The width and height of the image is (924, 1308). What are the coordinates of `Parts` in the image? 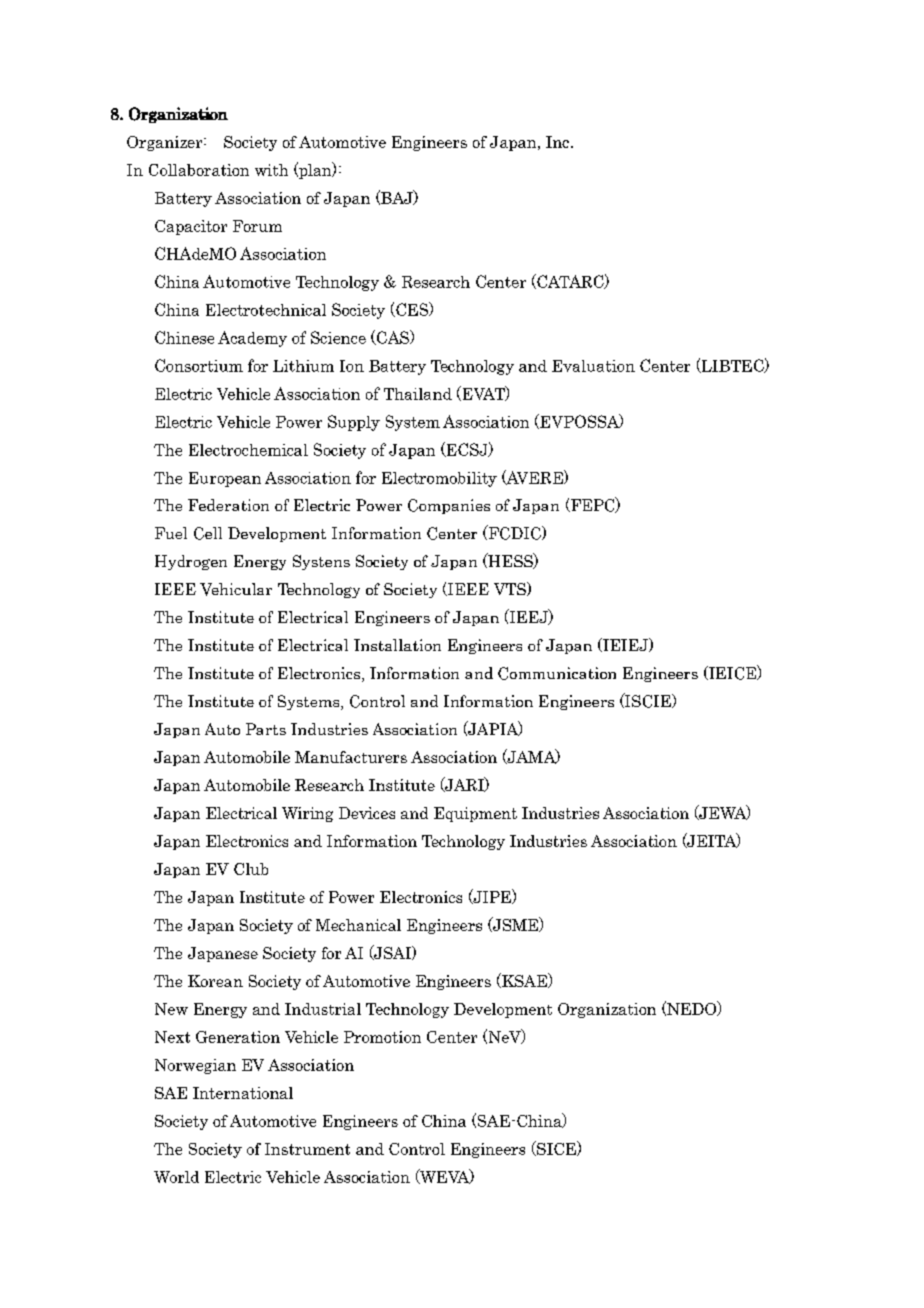 It's located at (266, 729).
